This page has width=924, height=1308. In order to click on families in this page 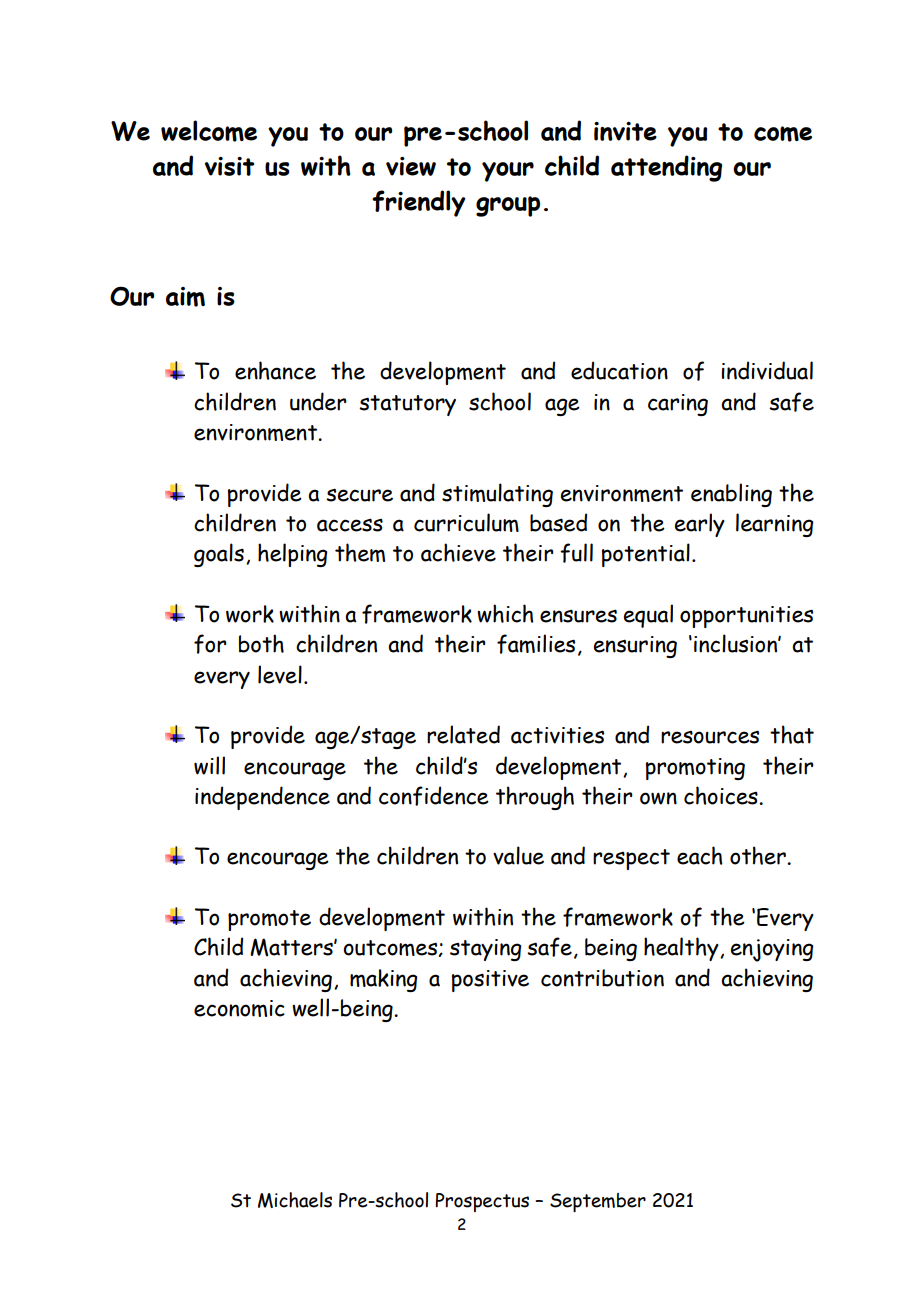, I will do `click(536, 644)`.
